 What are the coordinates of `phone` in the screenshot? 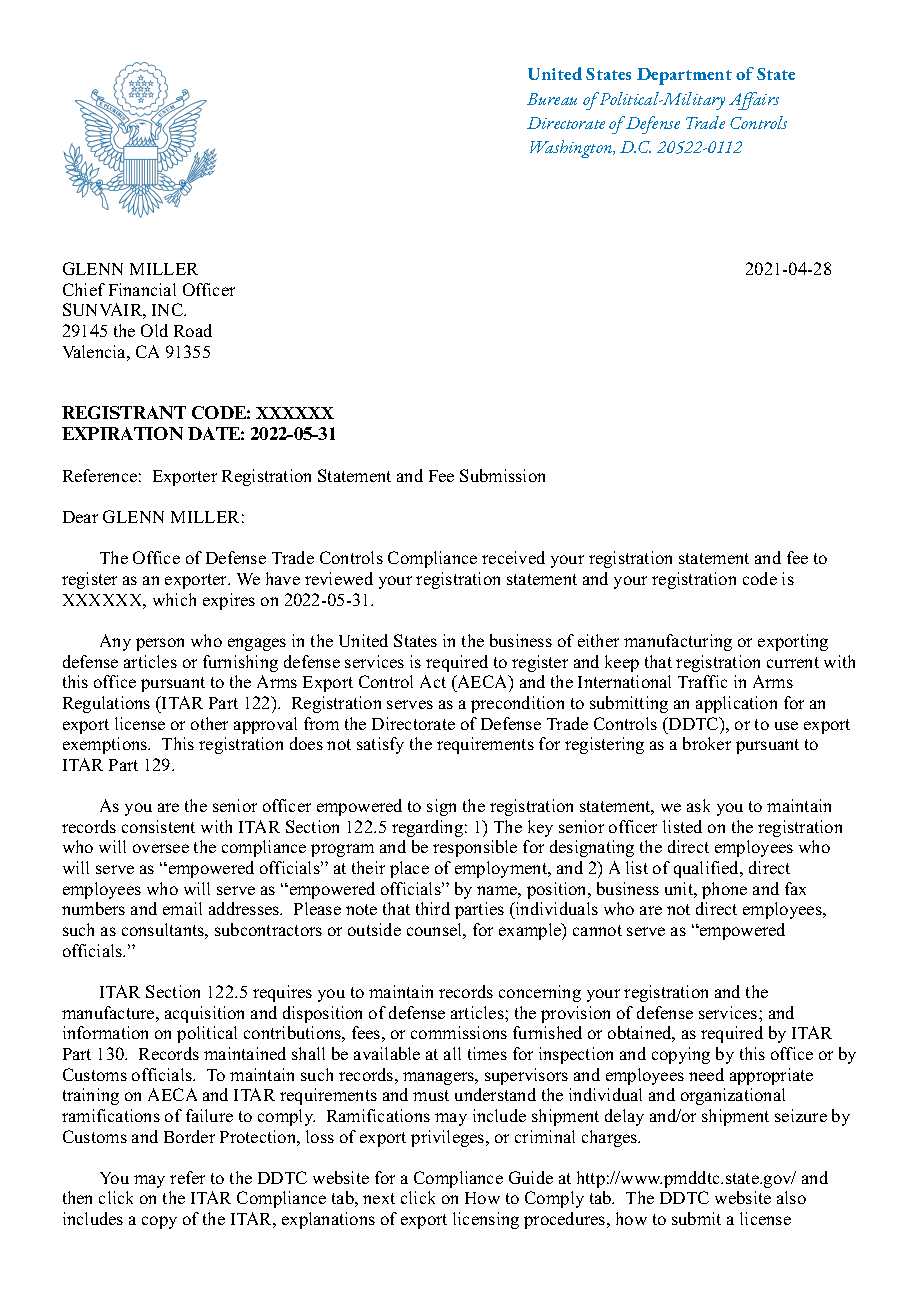 It's located at (724, 890).
